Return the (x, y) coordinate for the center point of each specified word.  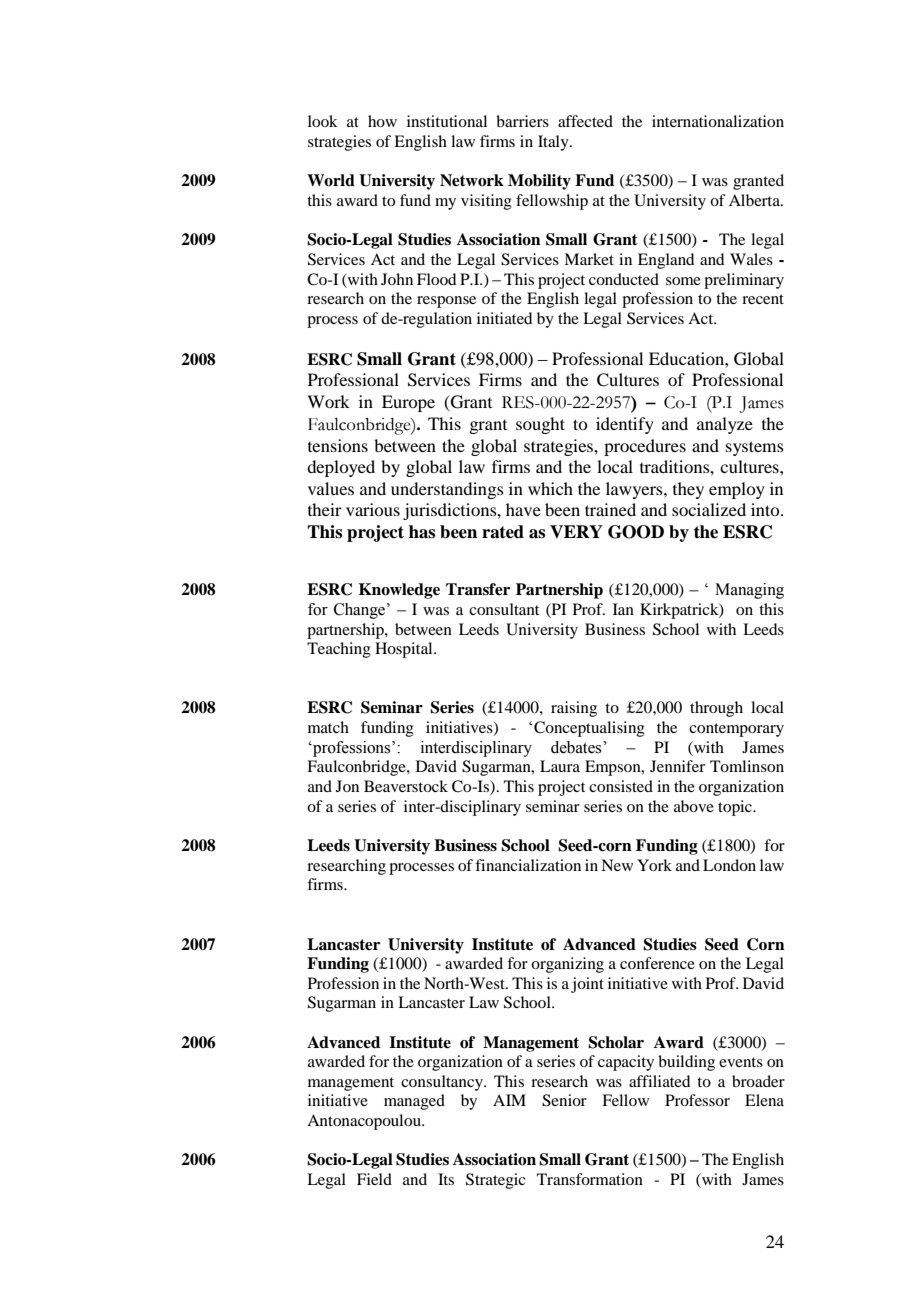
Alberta (755, 200)
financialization (528, 865)
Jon (347, 786)
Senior (564, 1100)
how (382, 121)
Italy (554, 143)
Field (374, 1179)
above (694, 806)
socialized (709, 509)
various (373, 509)
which (550, 488)
